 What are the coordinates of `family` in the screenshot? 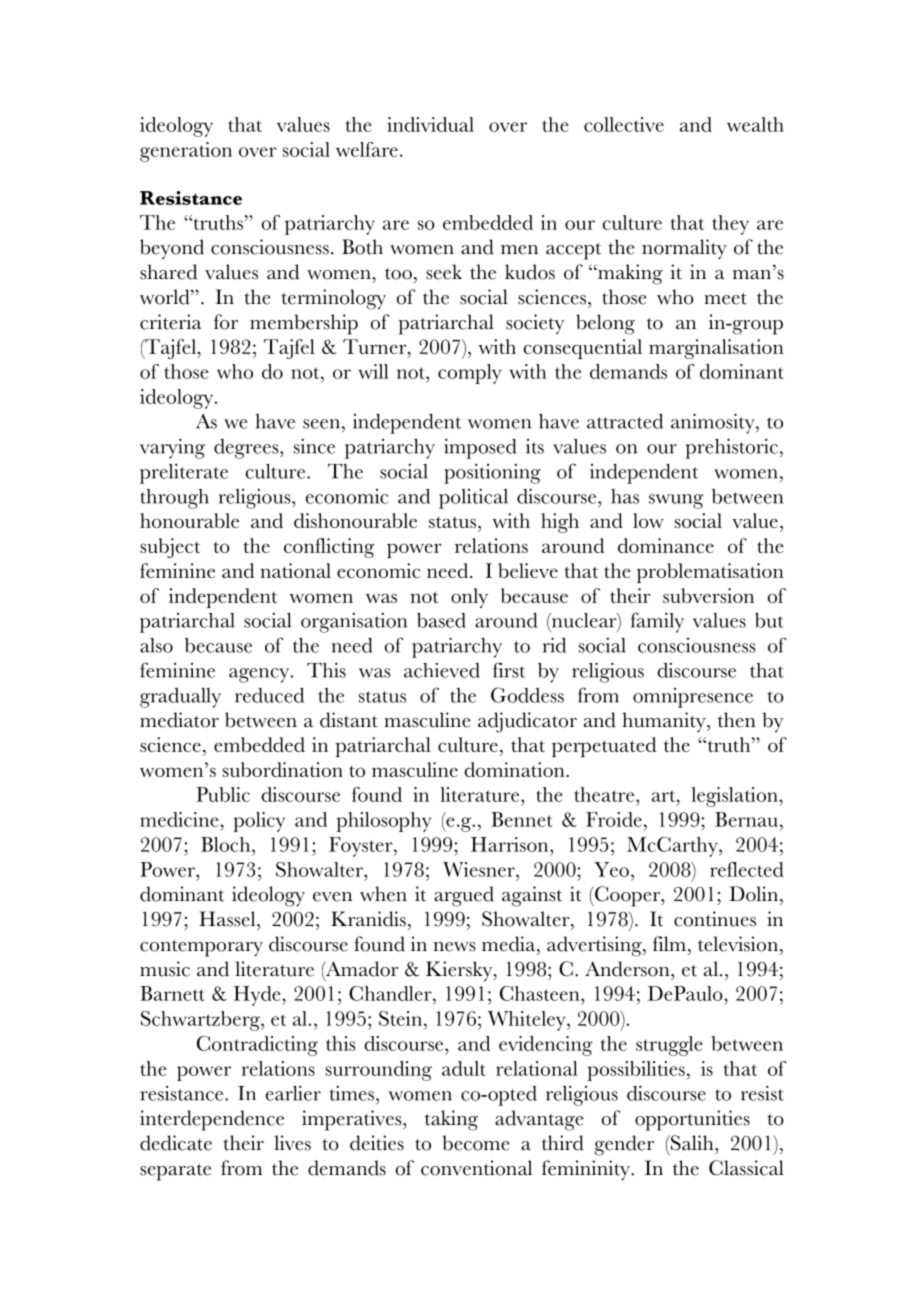 It's located at (657, 622).
